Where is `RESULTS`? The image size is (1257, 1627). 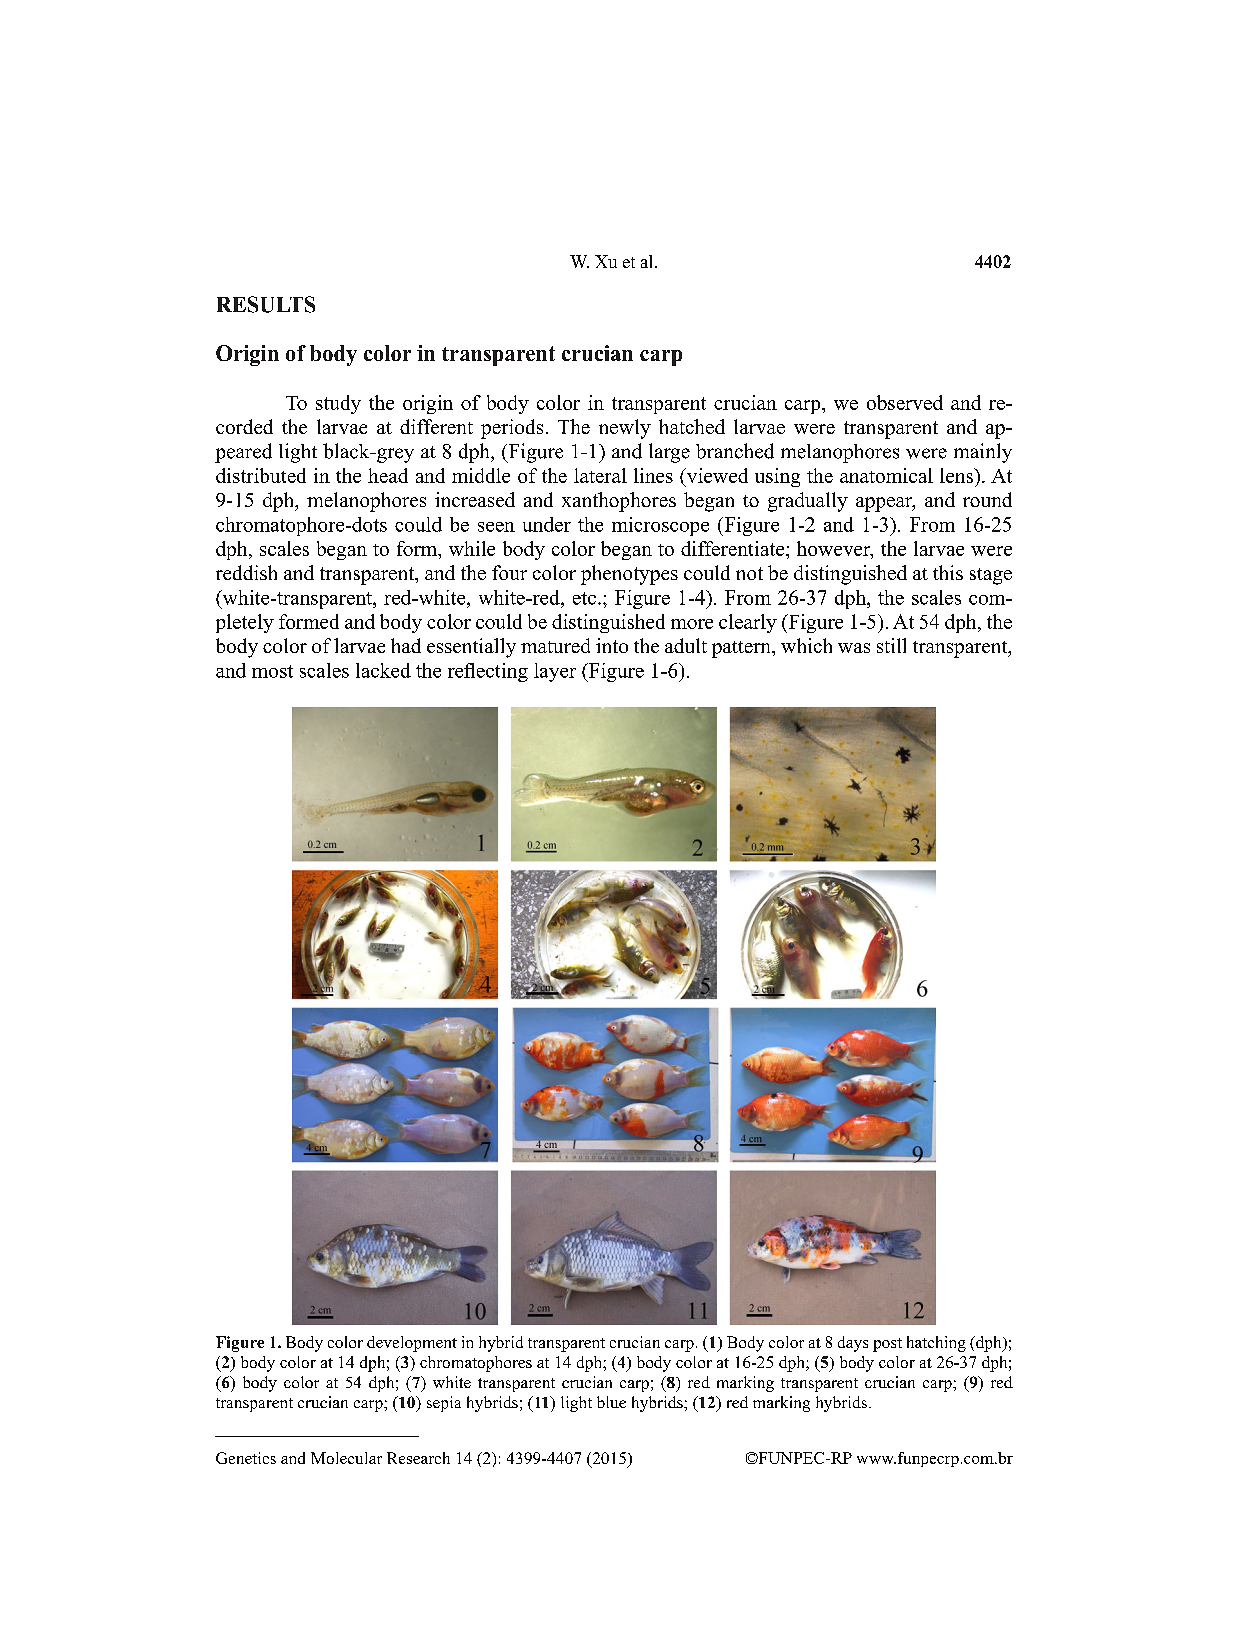
RESULTS is located at coordinates (266, 304).
